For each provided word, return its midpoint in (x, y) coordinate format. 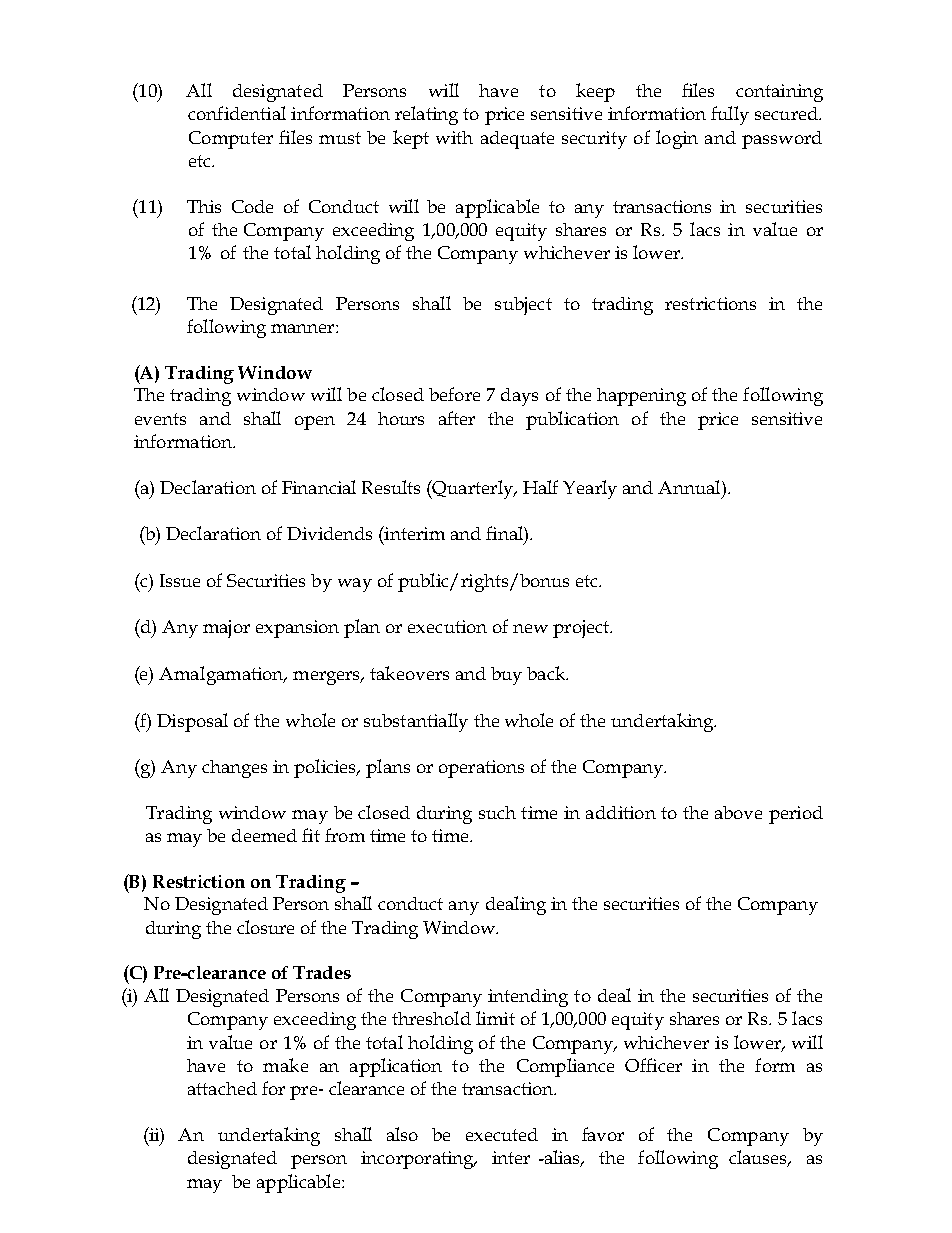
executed (502, 1134)
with (454, 137)
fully (730, 115)
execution (447, 626)
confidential (237, 113)
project (582, 629)
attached (222, 1088)
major (226, 629)
